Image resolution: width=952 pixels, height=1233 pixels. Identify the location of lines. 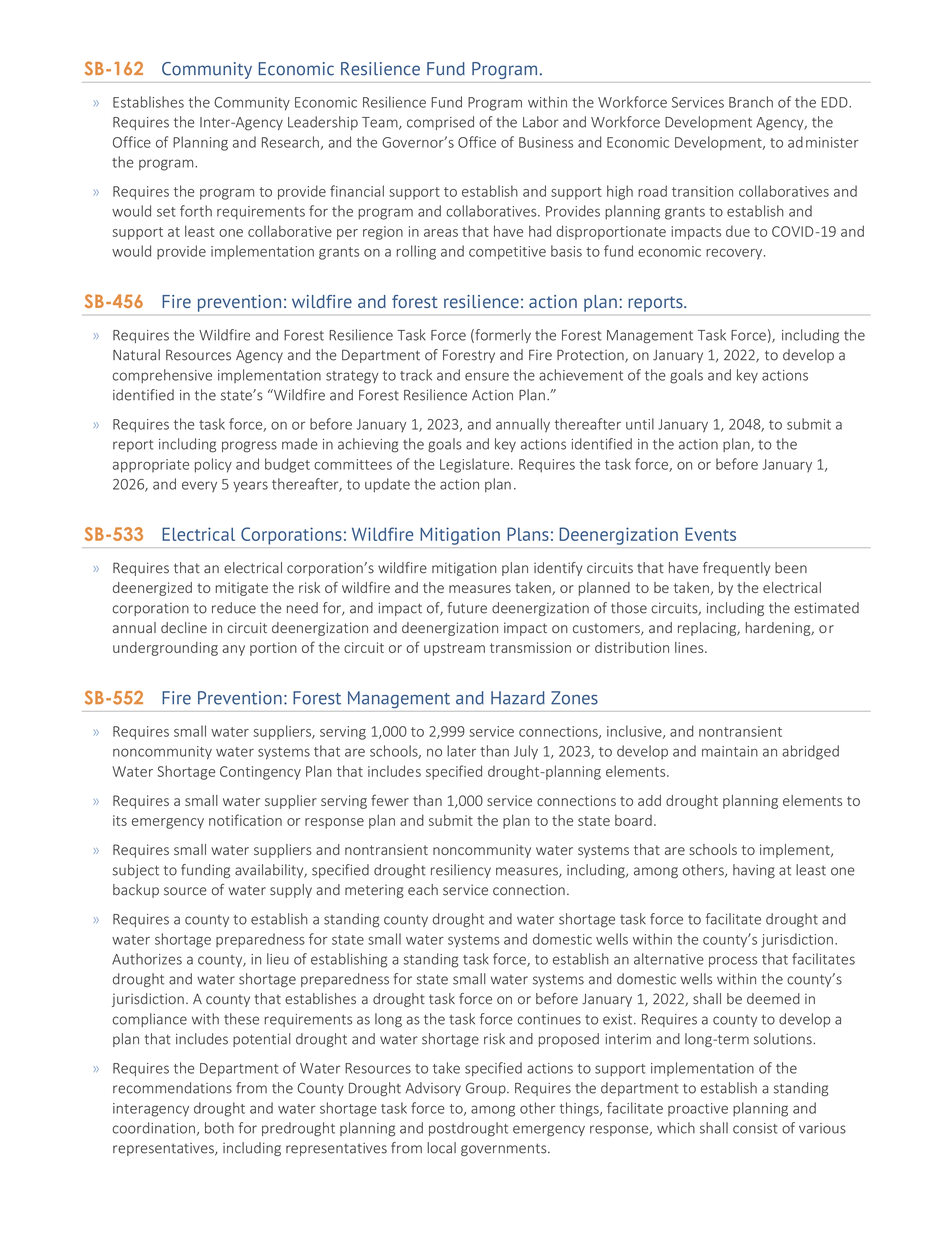
(690, 647).
